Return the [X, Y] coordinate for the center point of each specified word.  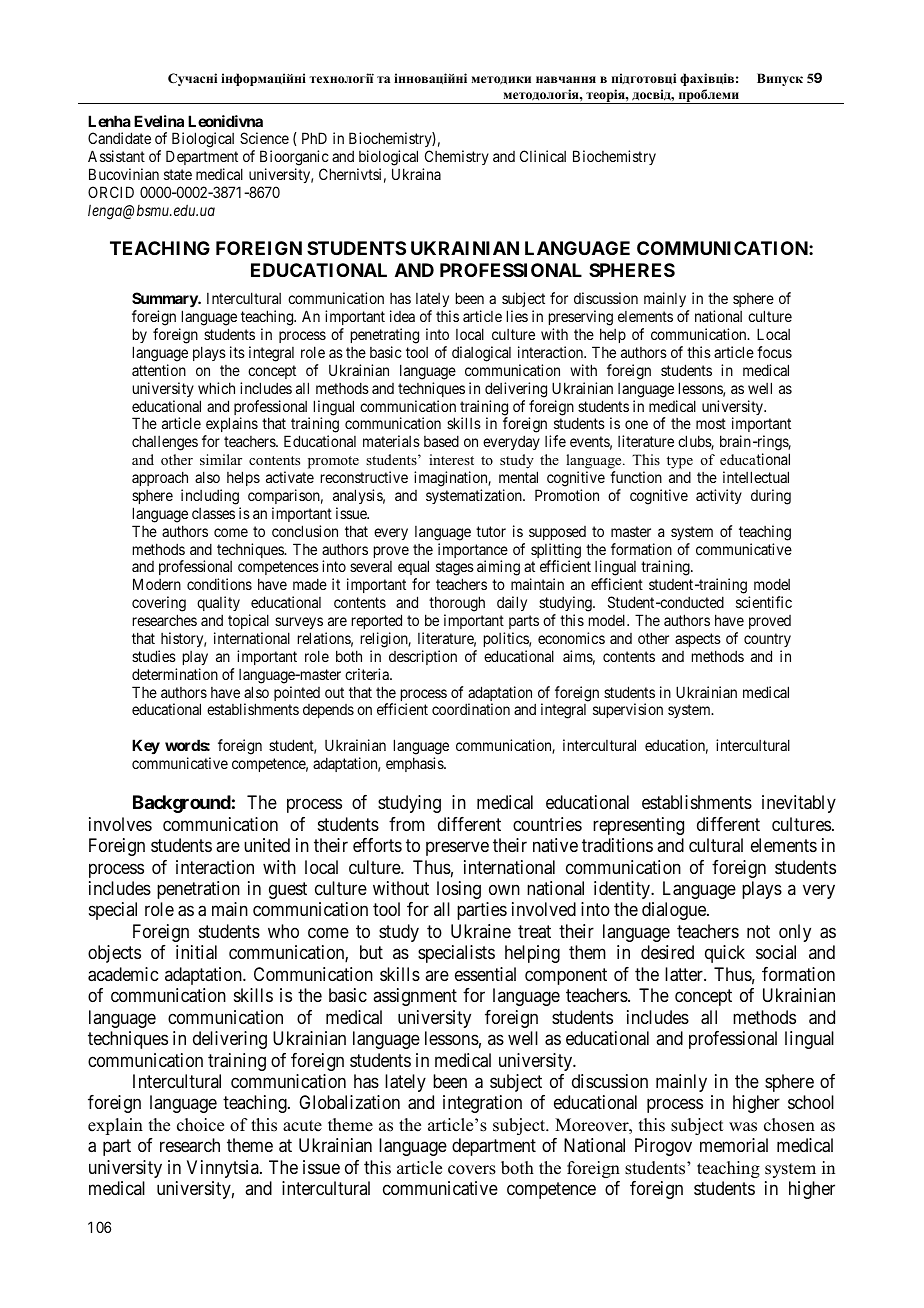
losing [459, 890]
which [216, 388]
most [711, 424]
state [178, 174]
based [441, 441]
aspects [698, 640]
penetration [198, 890]
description [423, 657]
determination [175, 674]
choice [200, 1125]
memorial [734, 1145]
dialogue [675, 911]
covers [472, 1170]
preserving [581, 319]
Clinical [543, 156]
